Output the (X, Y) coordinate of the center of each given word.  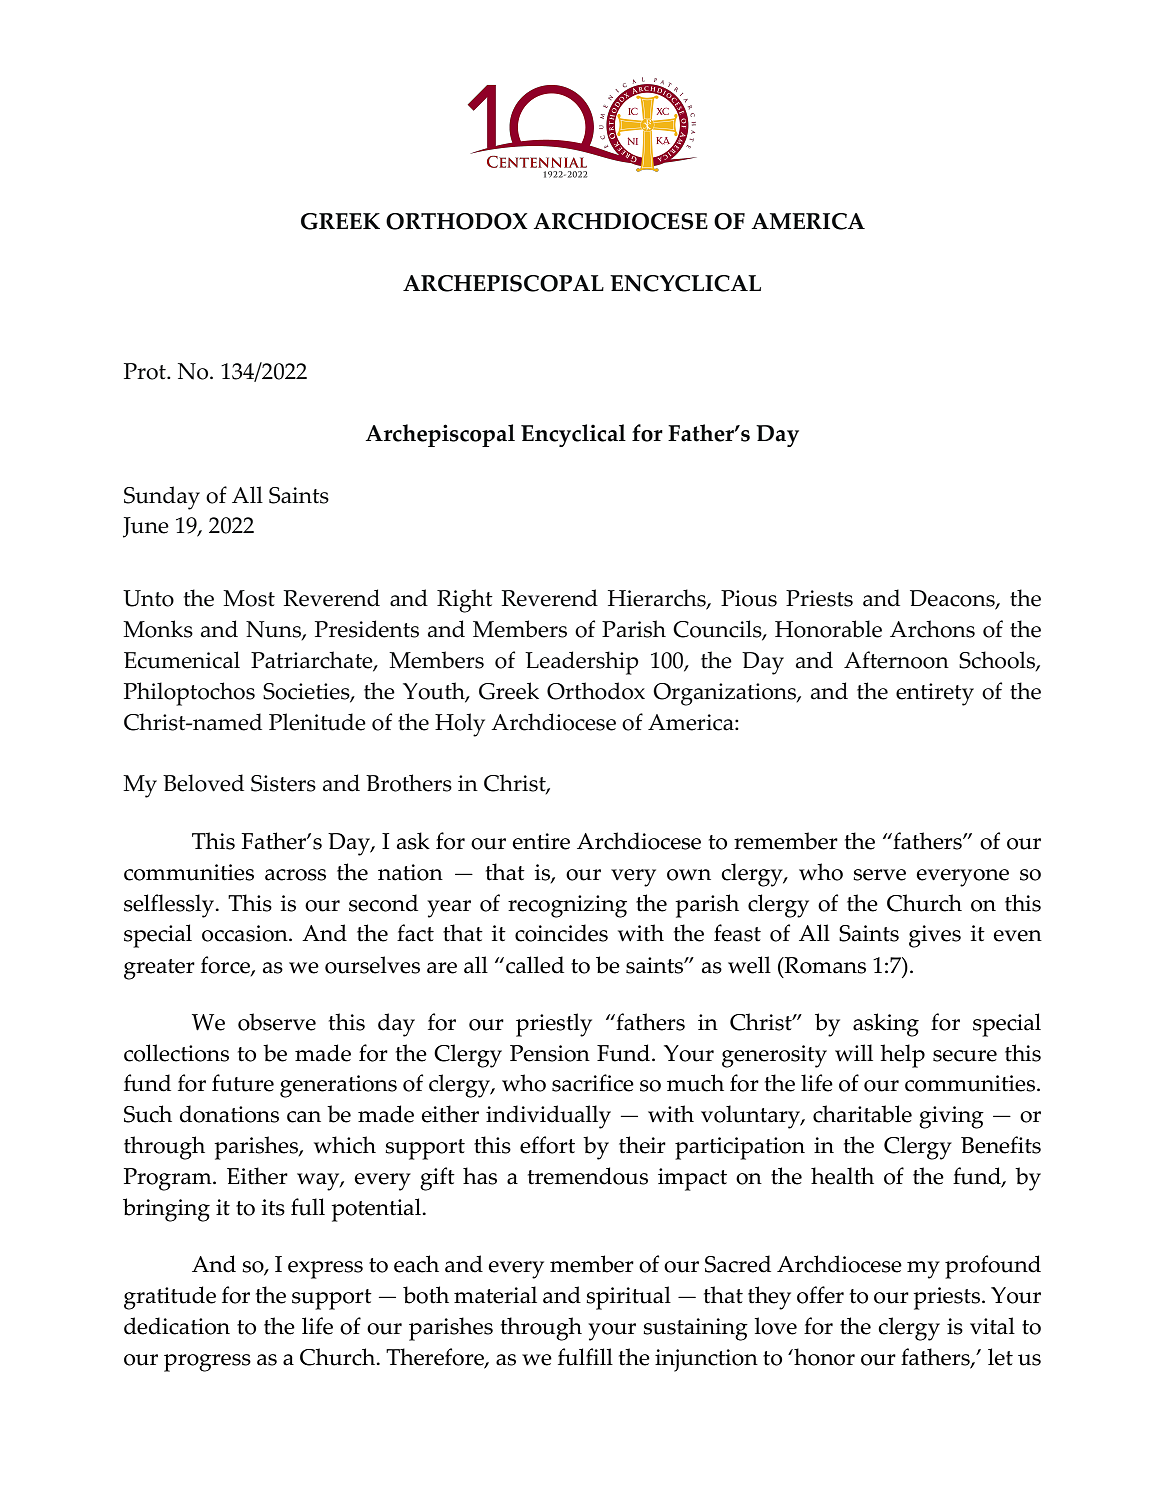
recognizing (567, 906)
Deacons (953, 600)
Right (465, 601)
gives (935, 936)
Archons (932, 629)
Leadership (582, 663)
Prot (146, 371)
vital (992, 1326)
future (243, 1083)
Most (249, 598)
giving (951, 1117)
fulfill (585, 1357)
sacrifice (593, 1083)
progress (207, 1363)
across (295, 875)
